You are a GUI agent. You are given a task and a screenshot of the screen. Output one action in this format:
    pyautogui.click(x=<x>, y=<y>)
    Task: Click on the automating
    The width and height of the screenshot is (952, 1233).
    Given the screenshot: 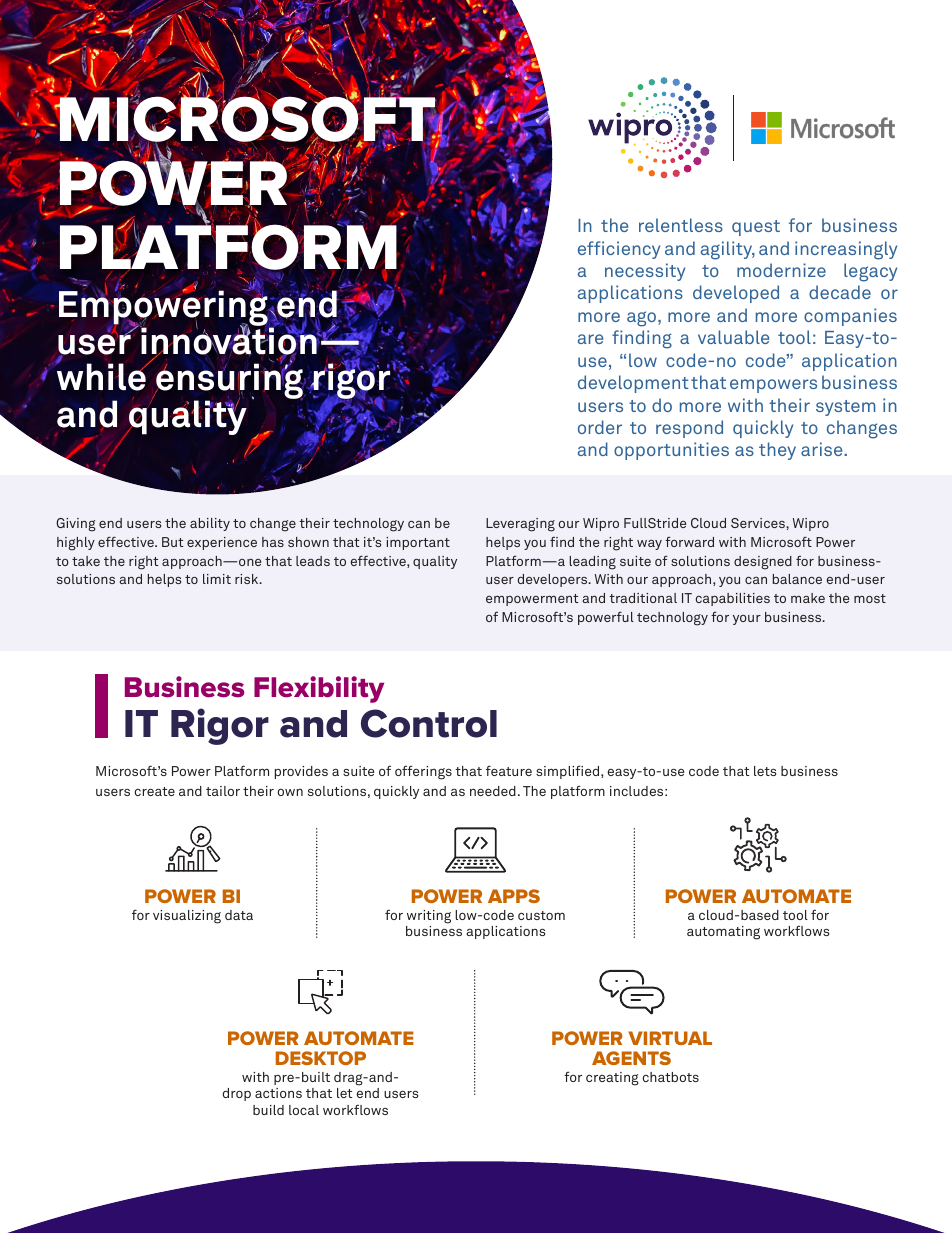 What is the action you would take?
    pyautogui.click(x=723, y=933)
